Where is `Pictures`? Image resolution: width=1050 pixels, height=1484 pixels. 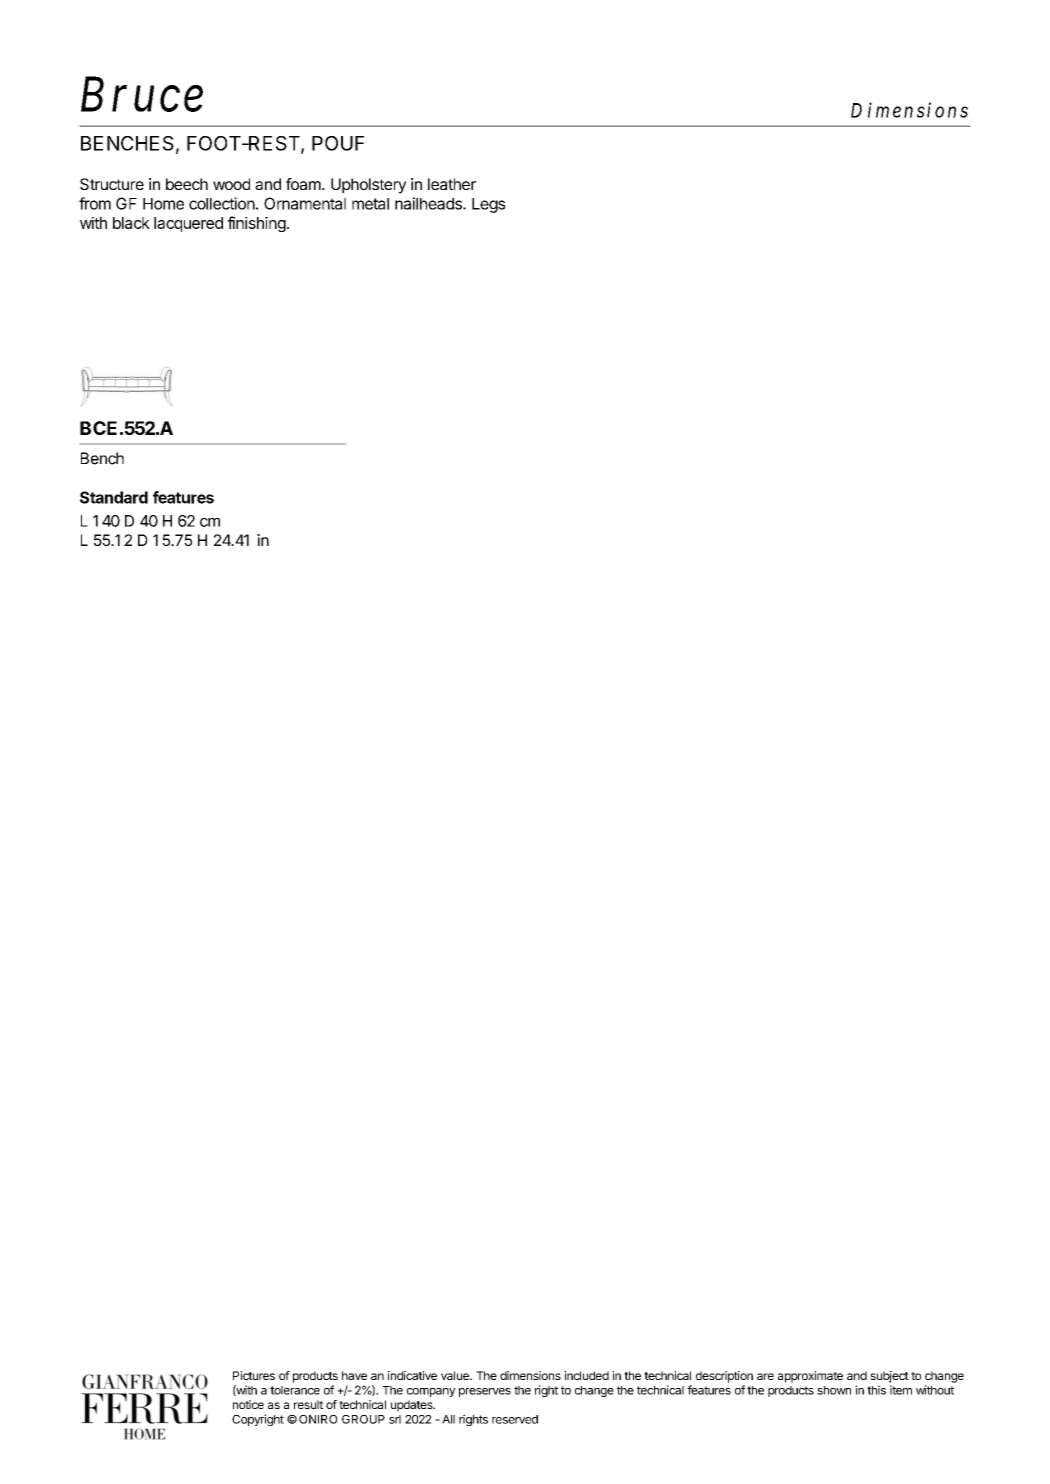 Pictures is located at coordinates (254, 1375).
